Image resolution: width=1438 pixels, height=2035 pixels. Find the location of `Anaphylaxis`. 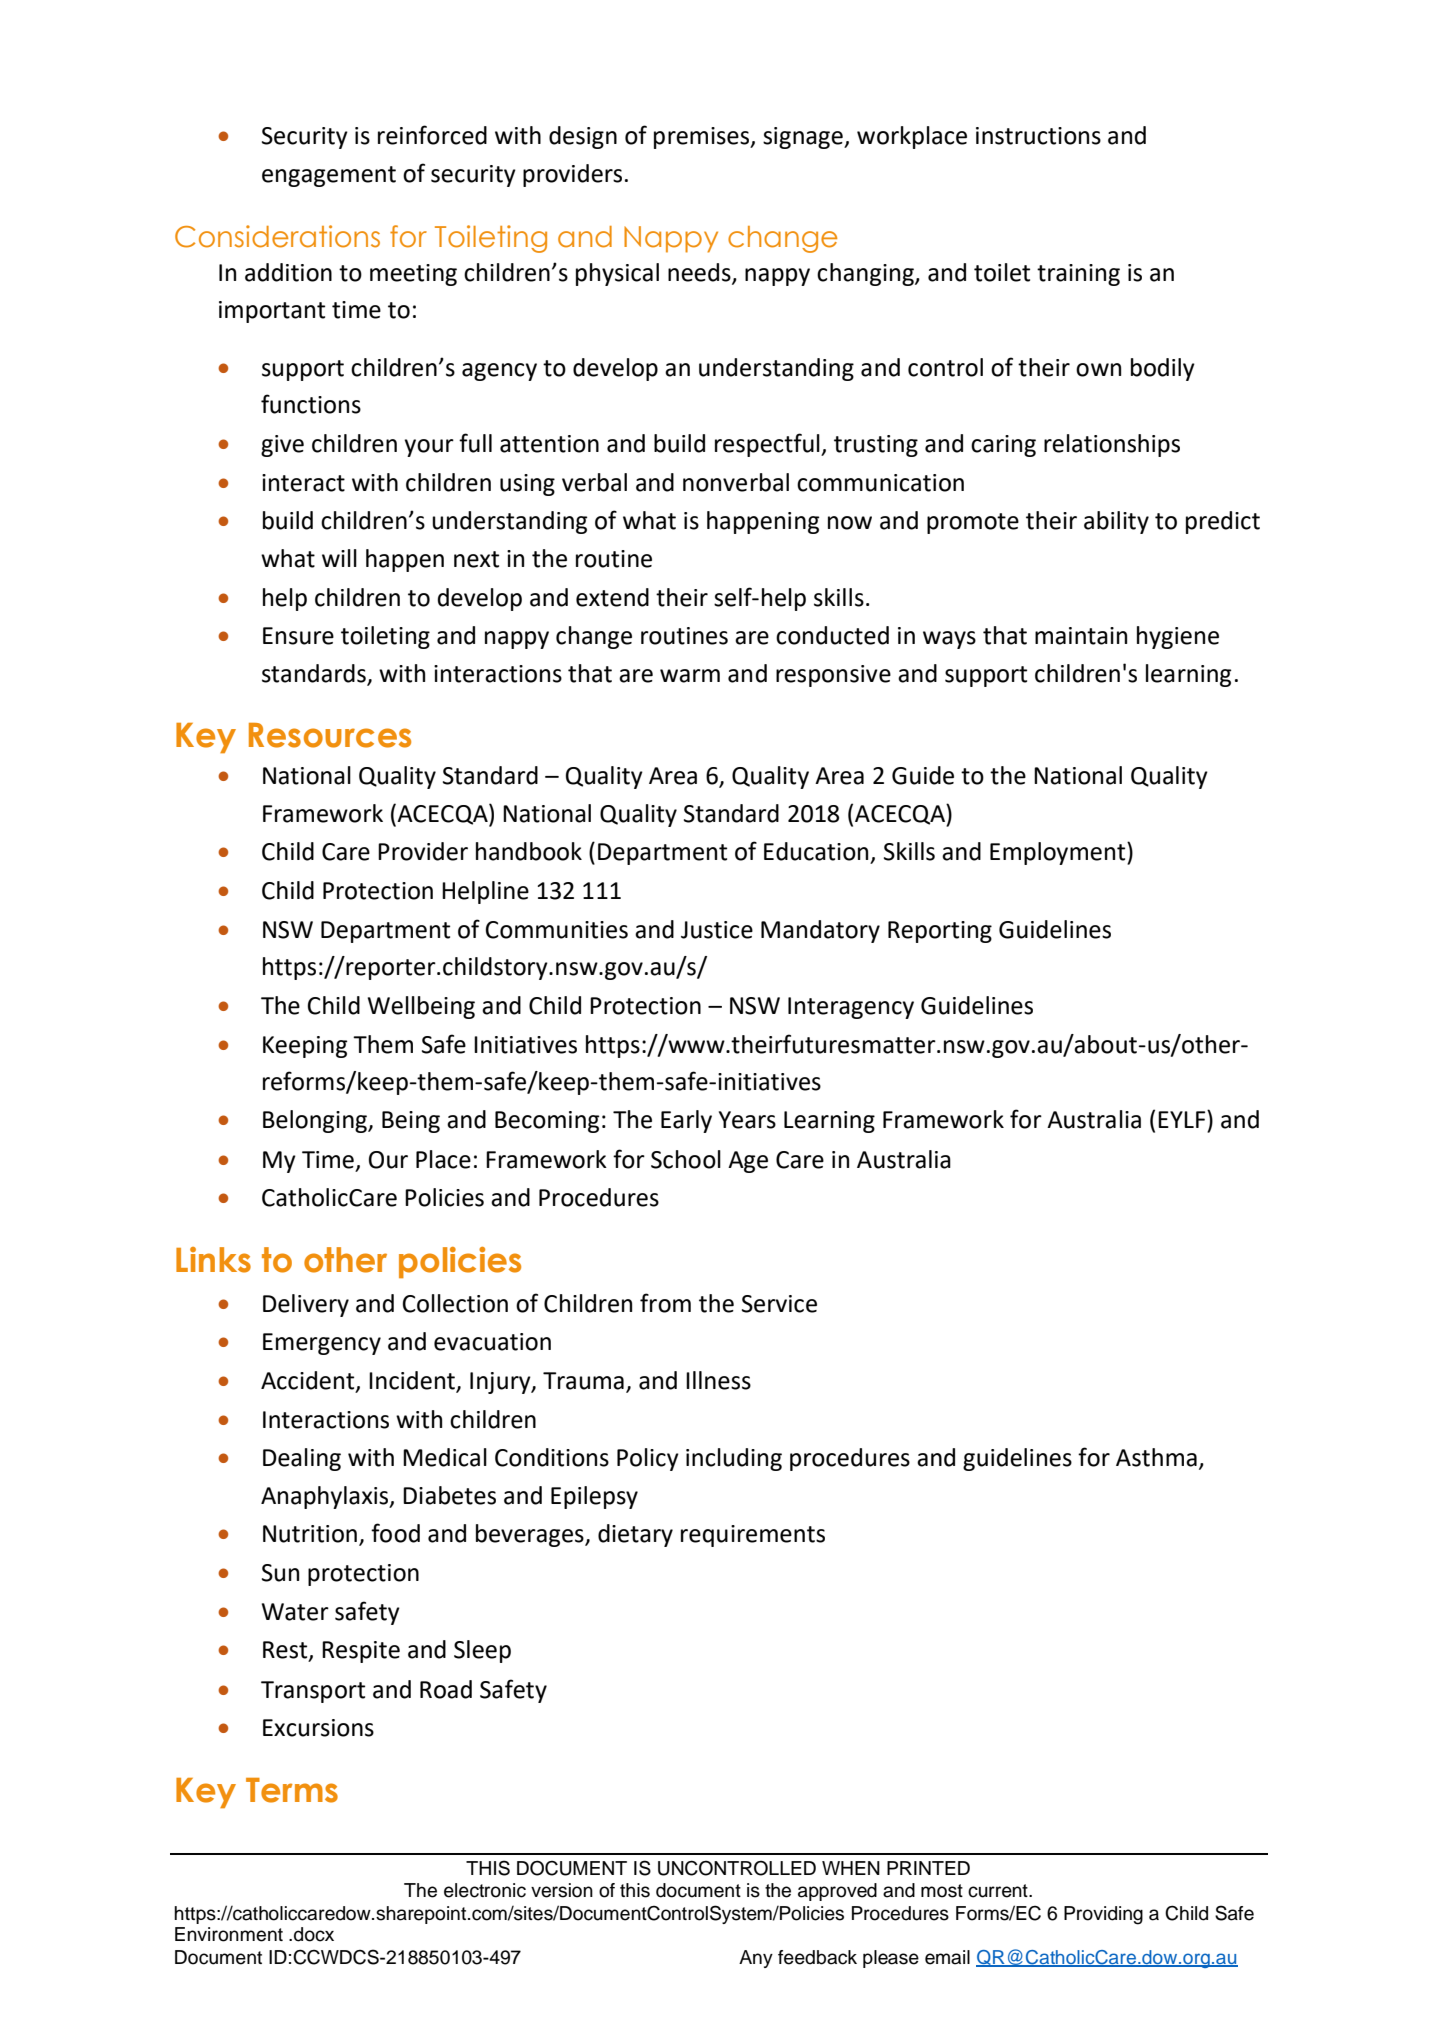

Anaphylaxis is located at coordinates (326, 1497).
